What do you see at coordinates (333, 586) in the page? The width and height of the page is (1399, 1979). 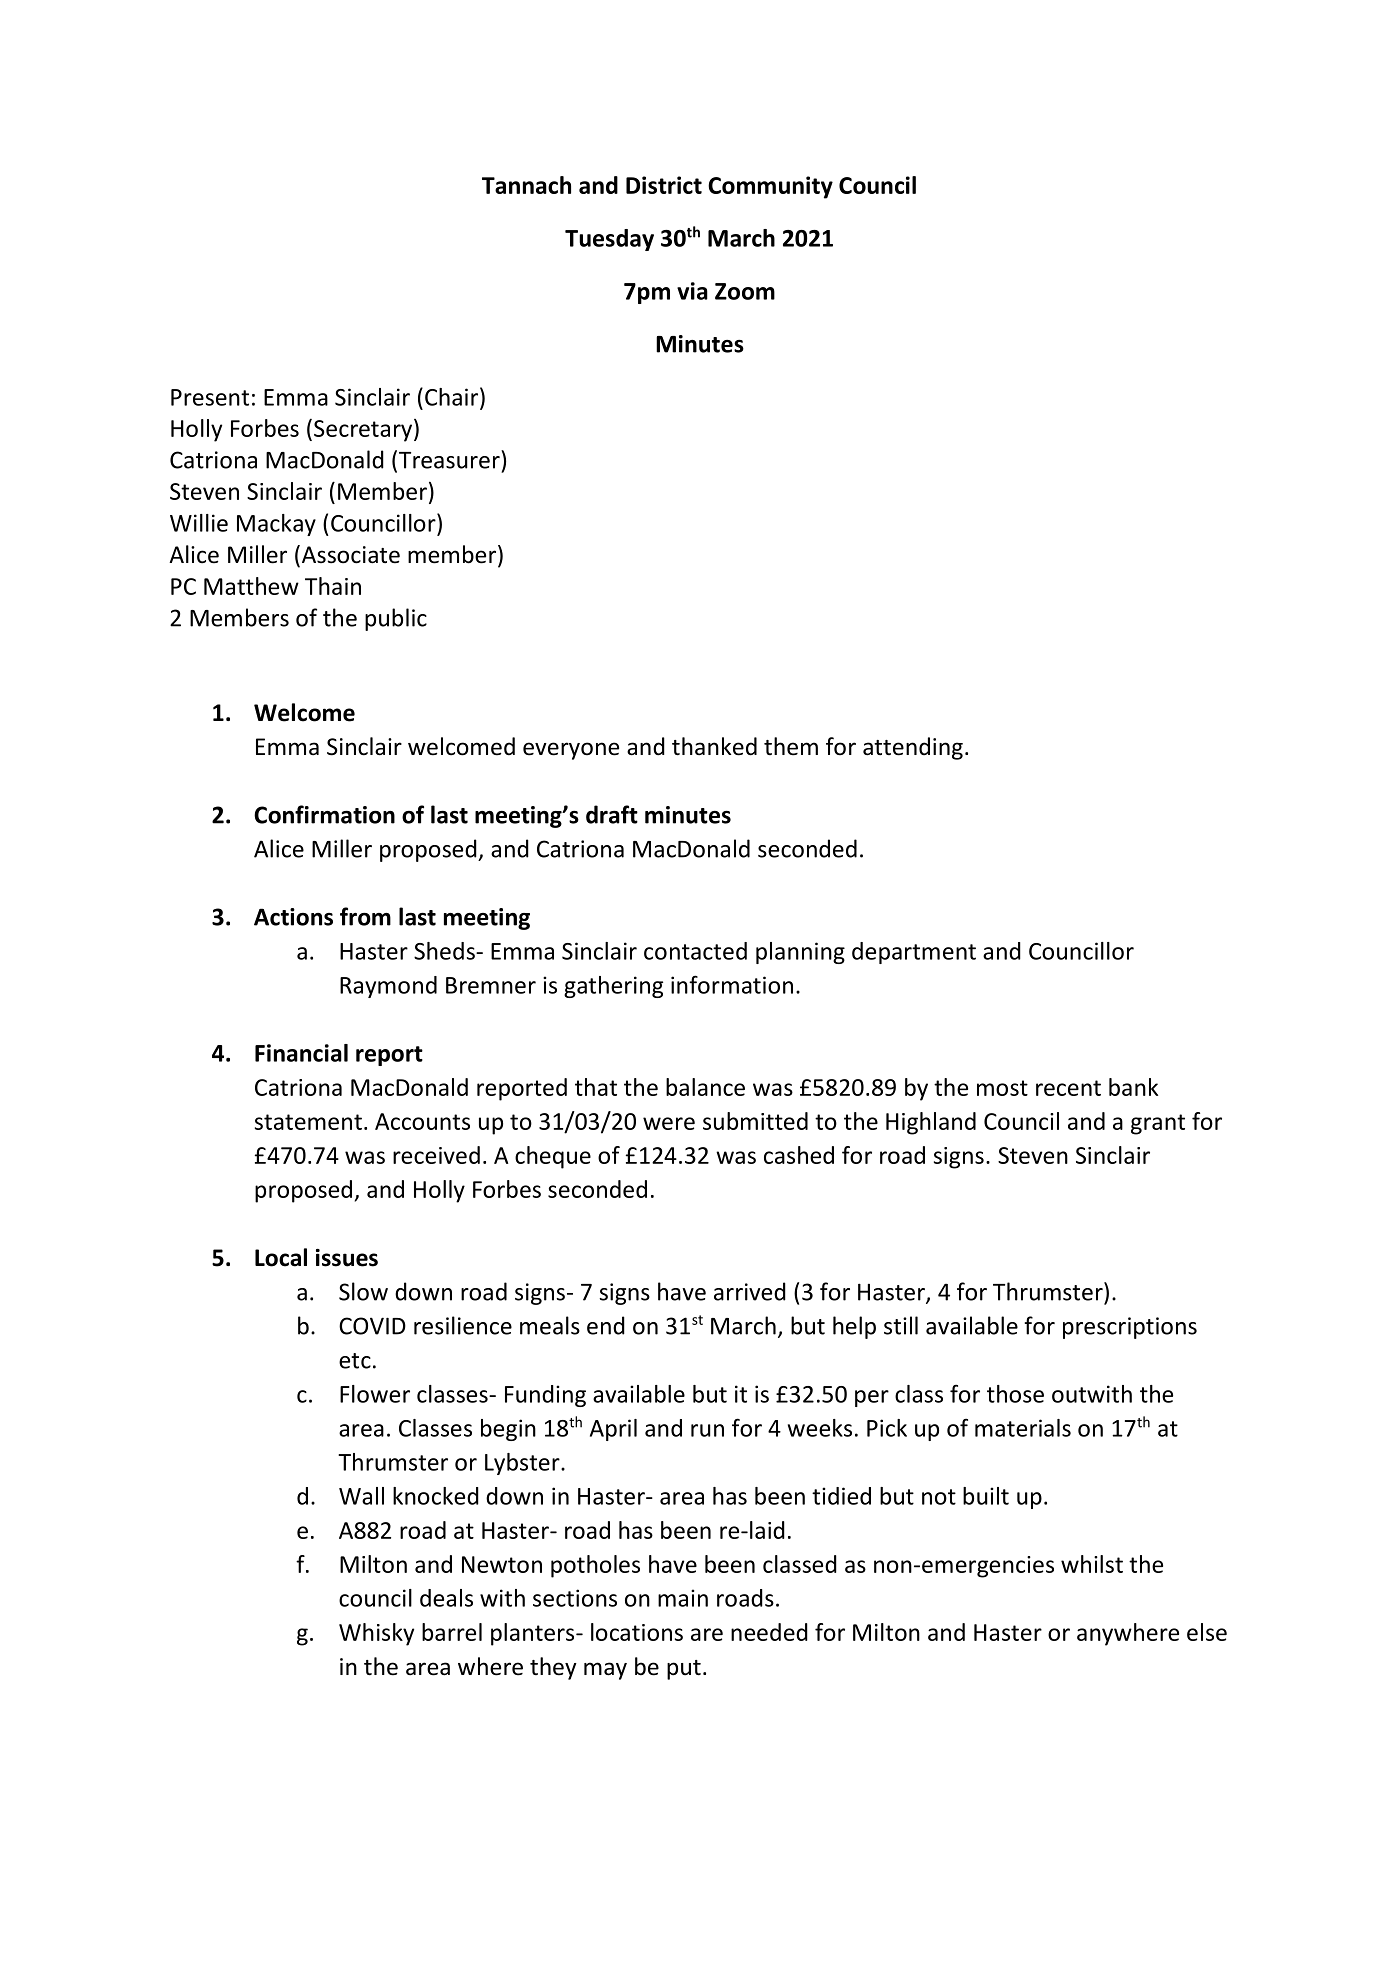 I see `Thain` at bounding box center [333, 586].
